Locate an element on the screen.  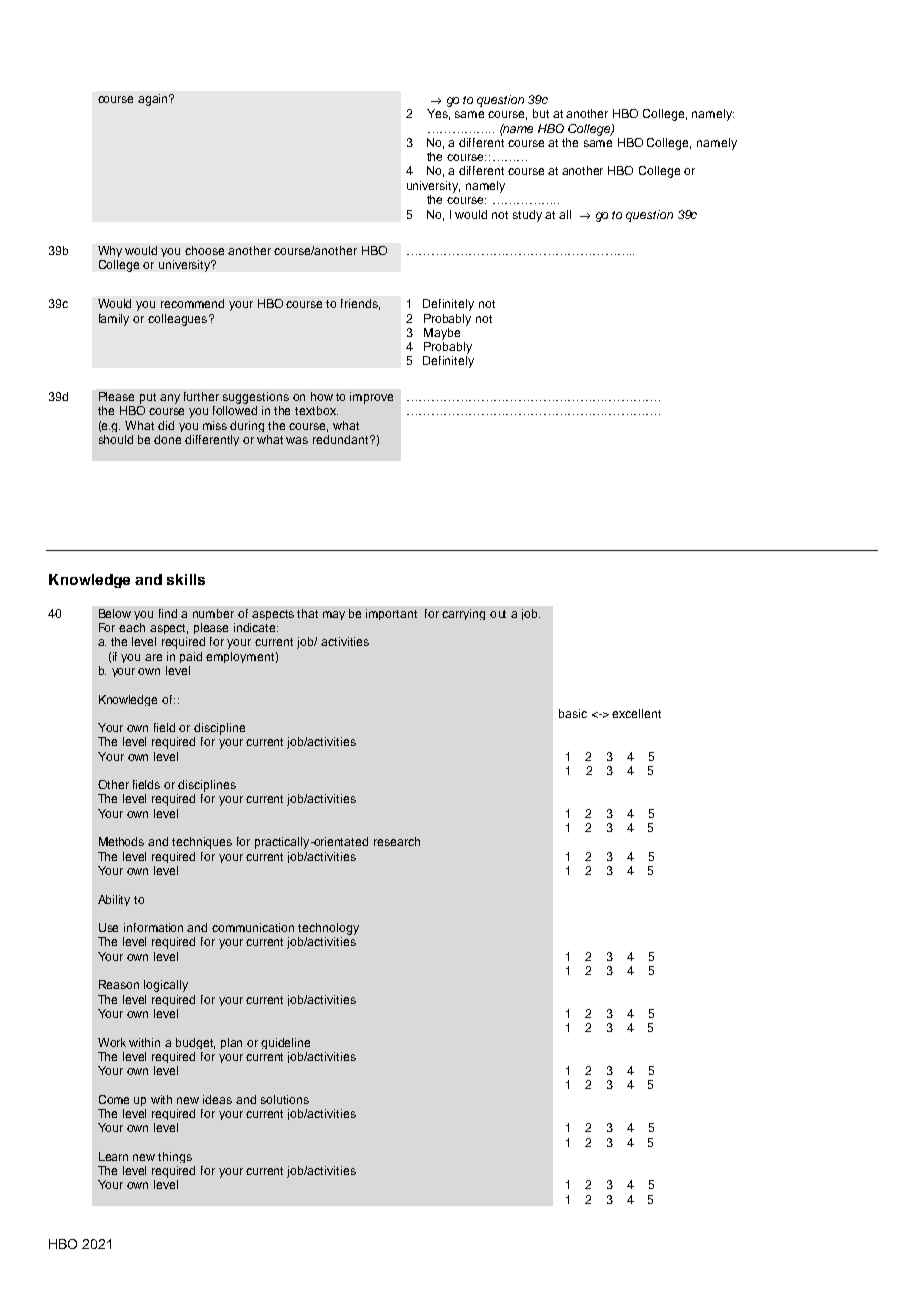
improve is located at coordinates (371, 398).
